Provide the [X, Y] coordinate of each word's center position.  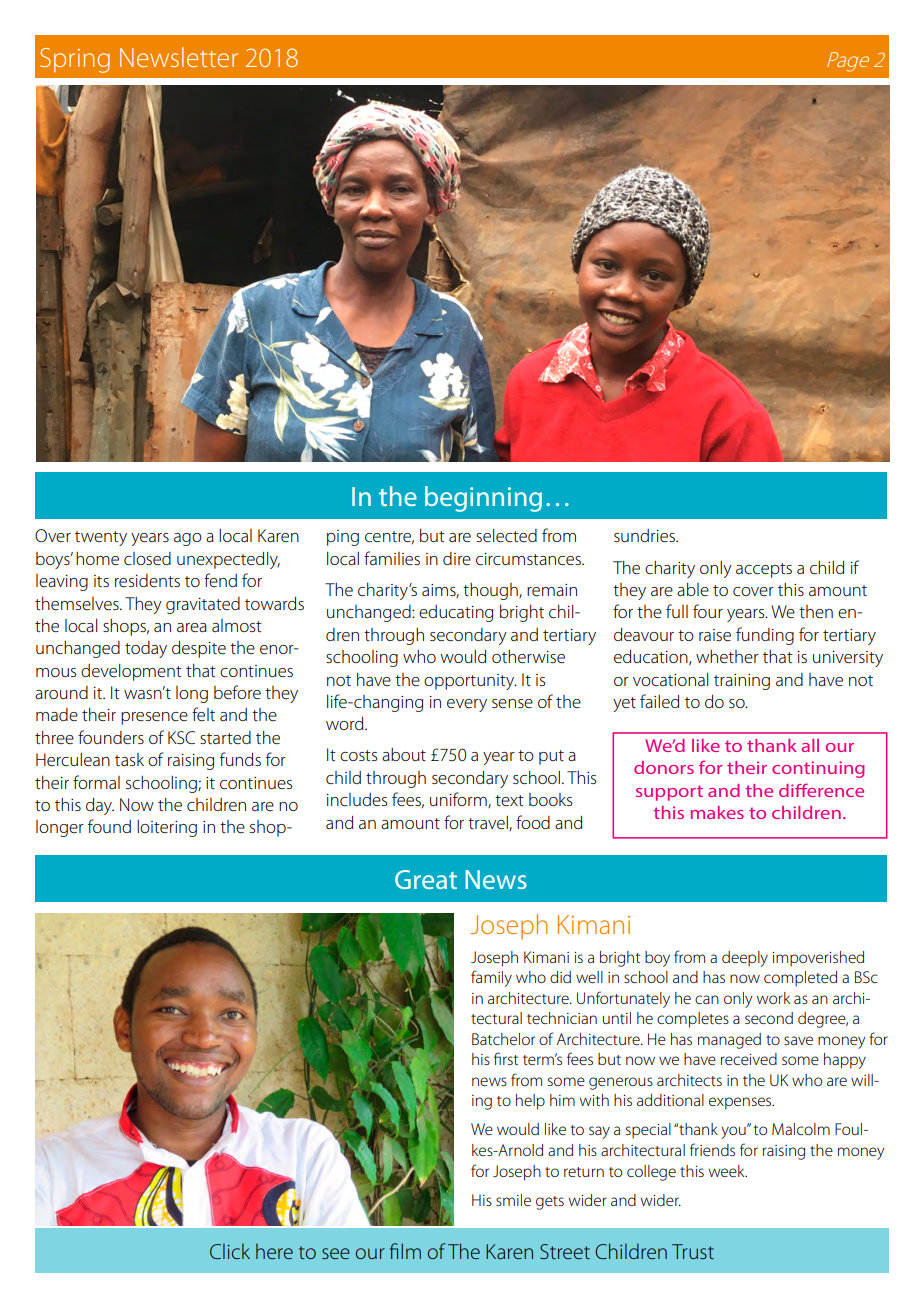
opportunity [470, 682]
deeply [745, 959]
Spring [75, 60]
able [693, 589]
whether [727, 656]
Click [230, 1251]
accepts [764, 570]
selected [506, 535]
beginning [483, 499]
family [491, 978]
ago [188, 539]
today [146, 649]
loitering [167, 828]
